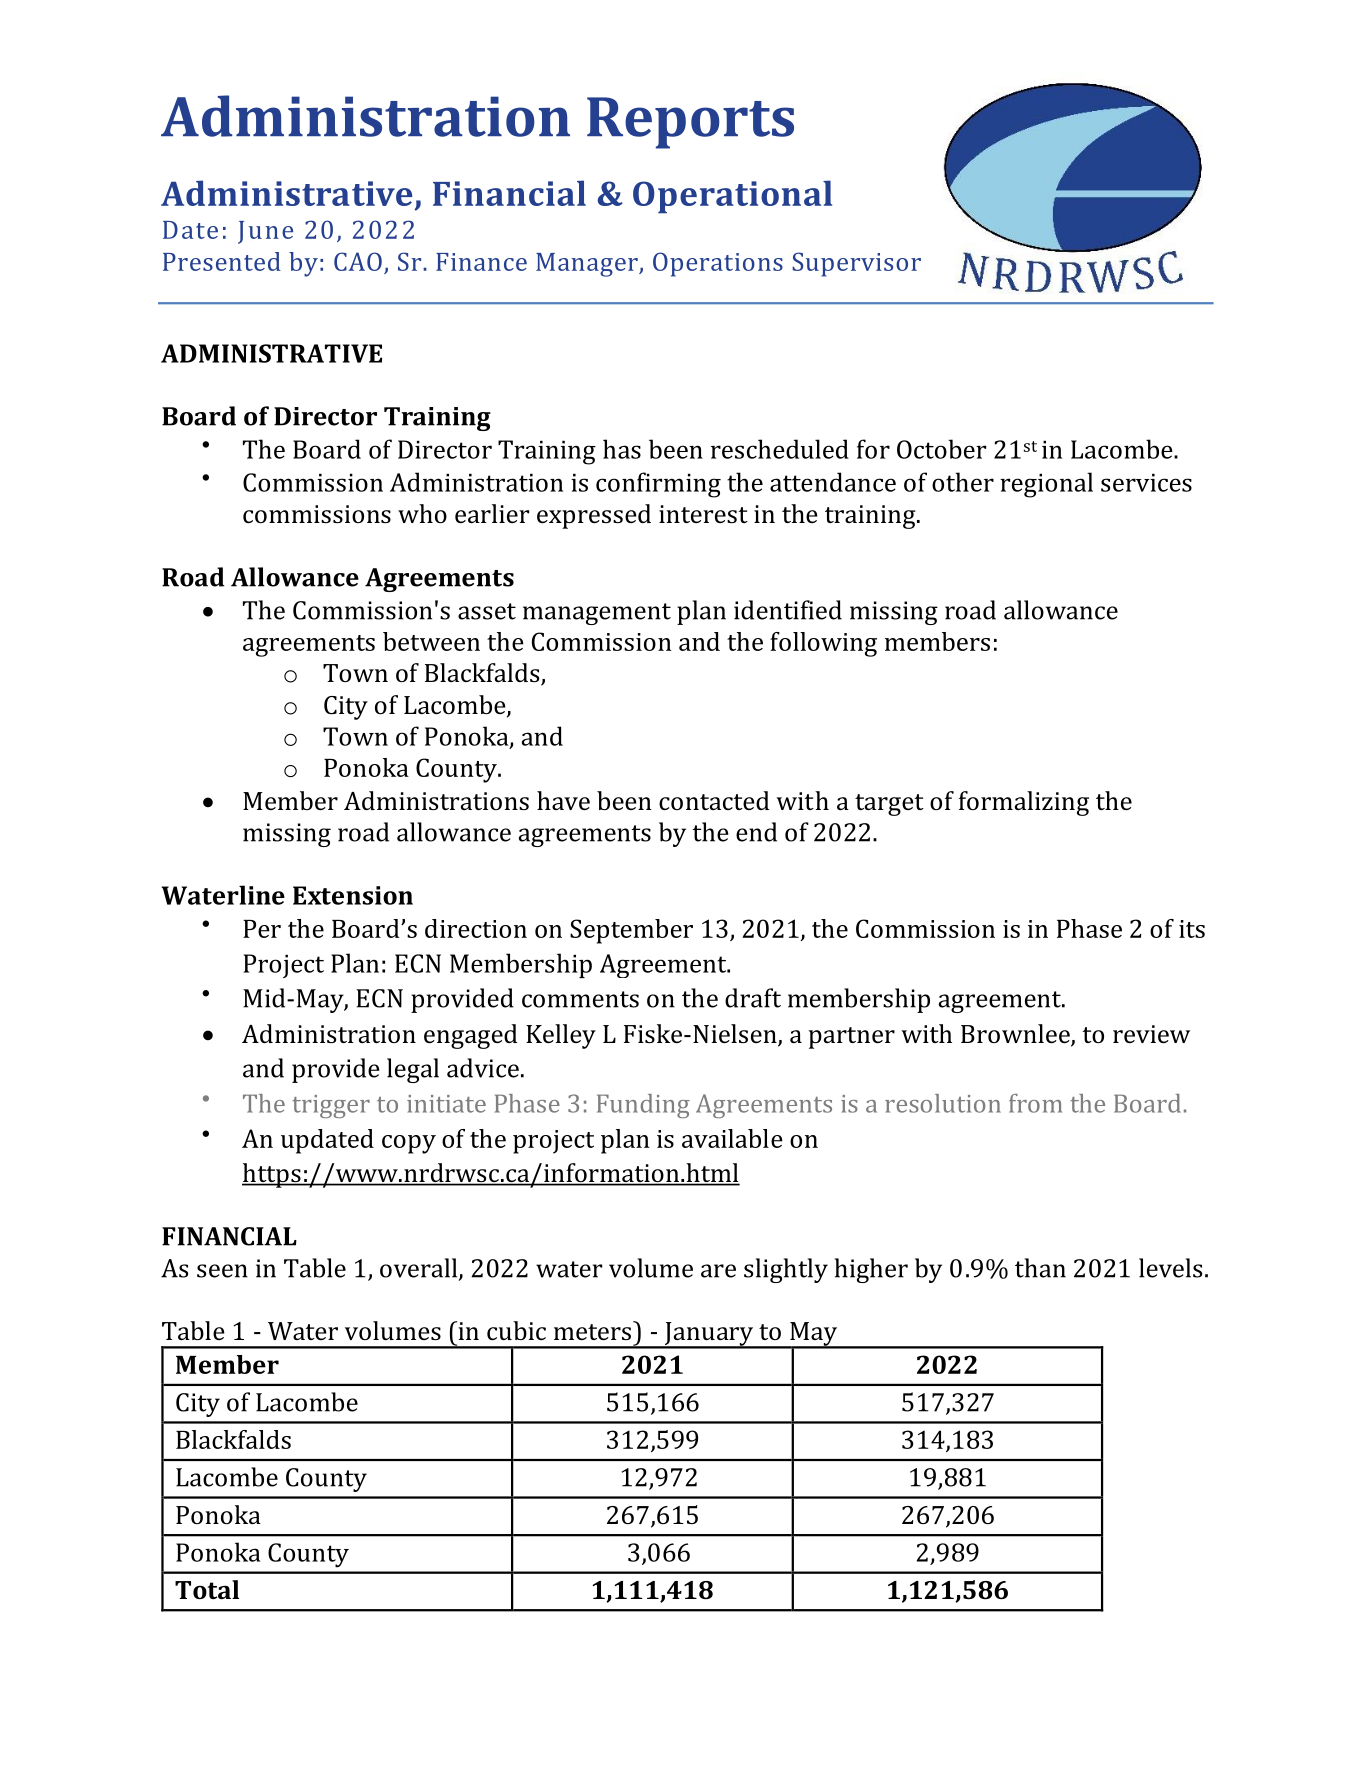  I want to click on from, so click(1035, 1103).
